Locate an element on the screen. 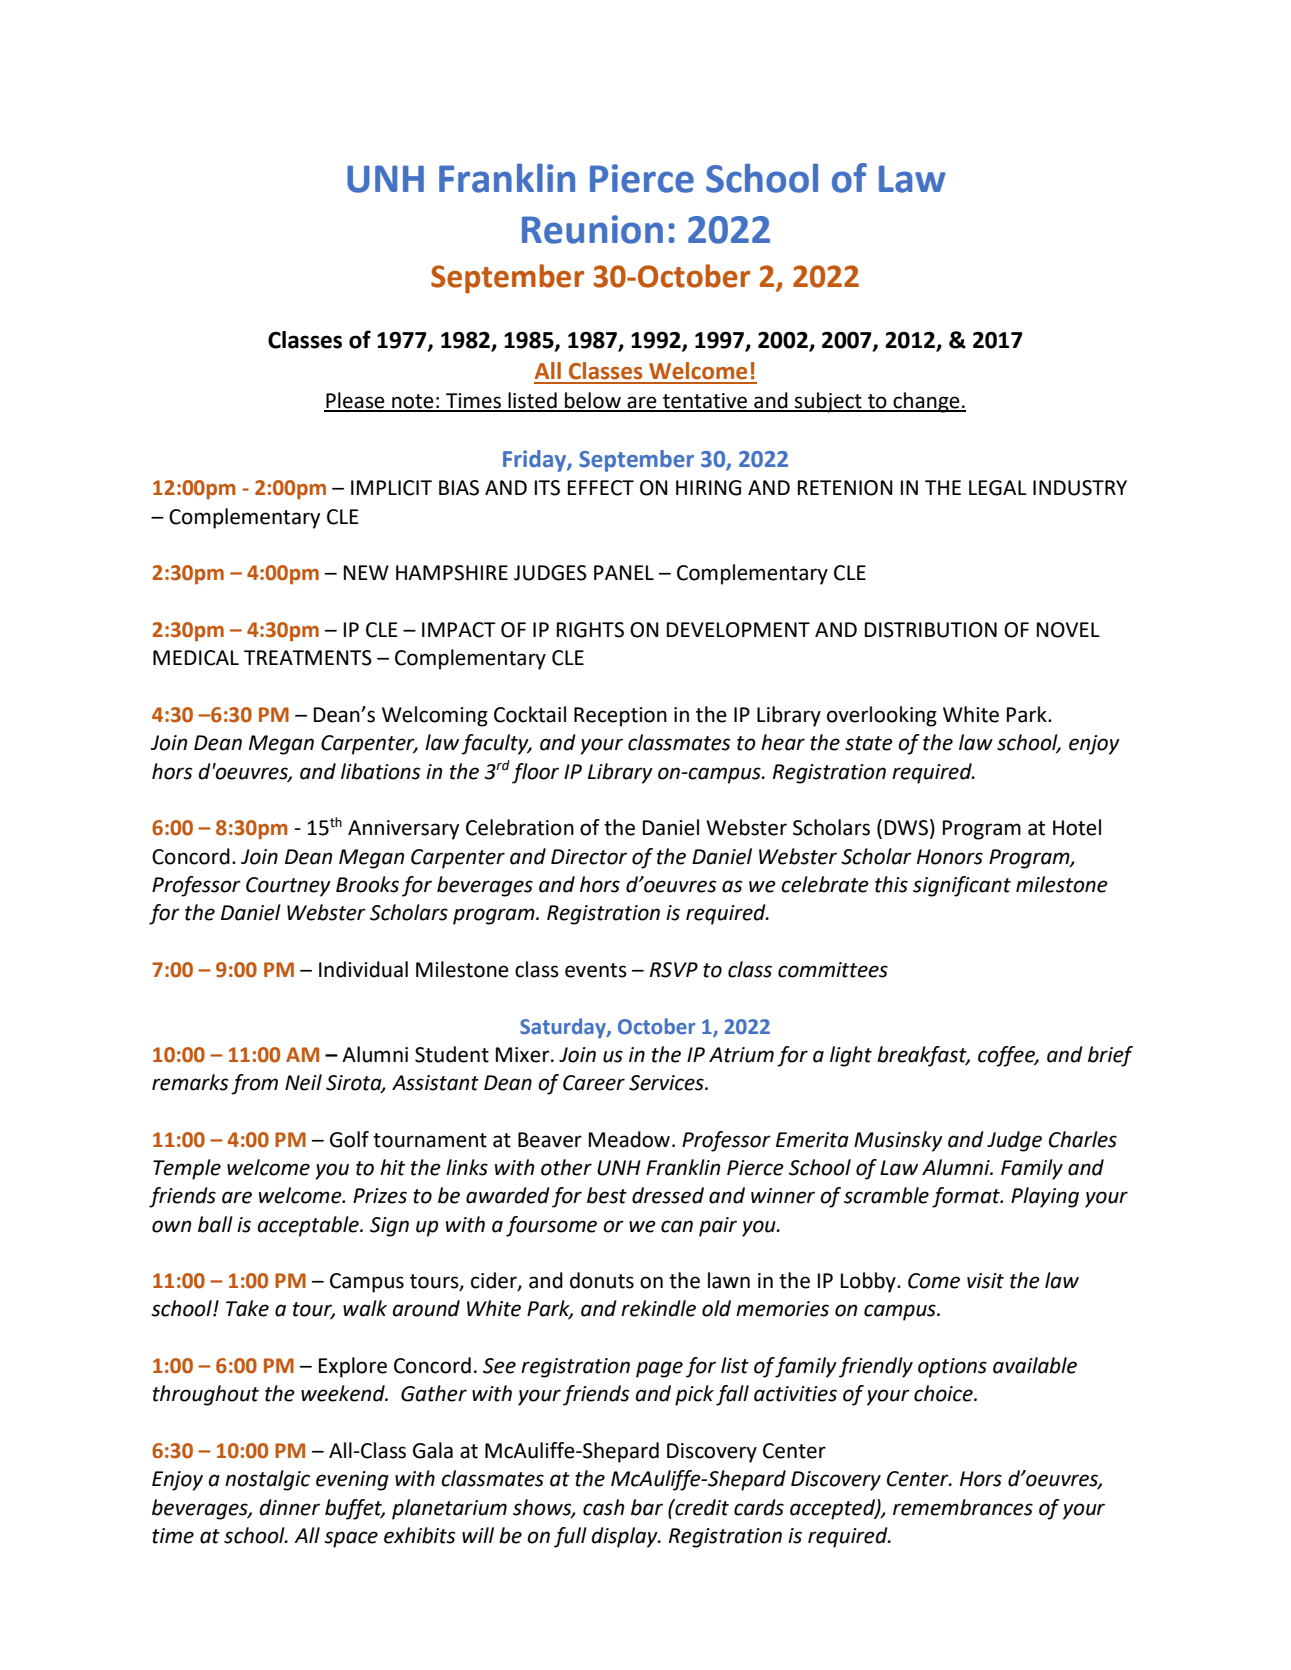 The height and width of the screenshot is (1670, 1291). format is located at coordinates (967, 1197).
